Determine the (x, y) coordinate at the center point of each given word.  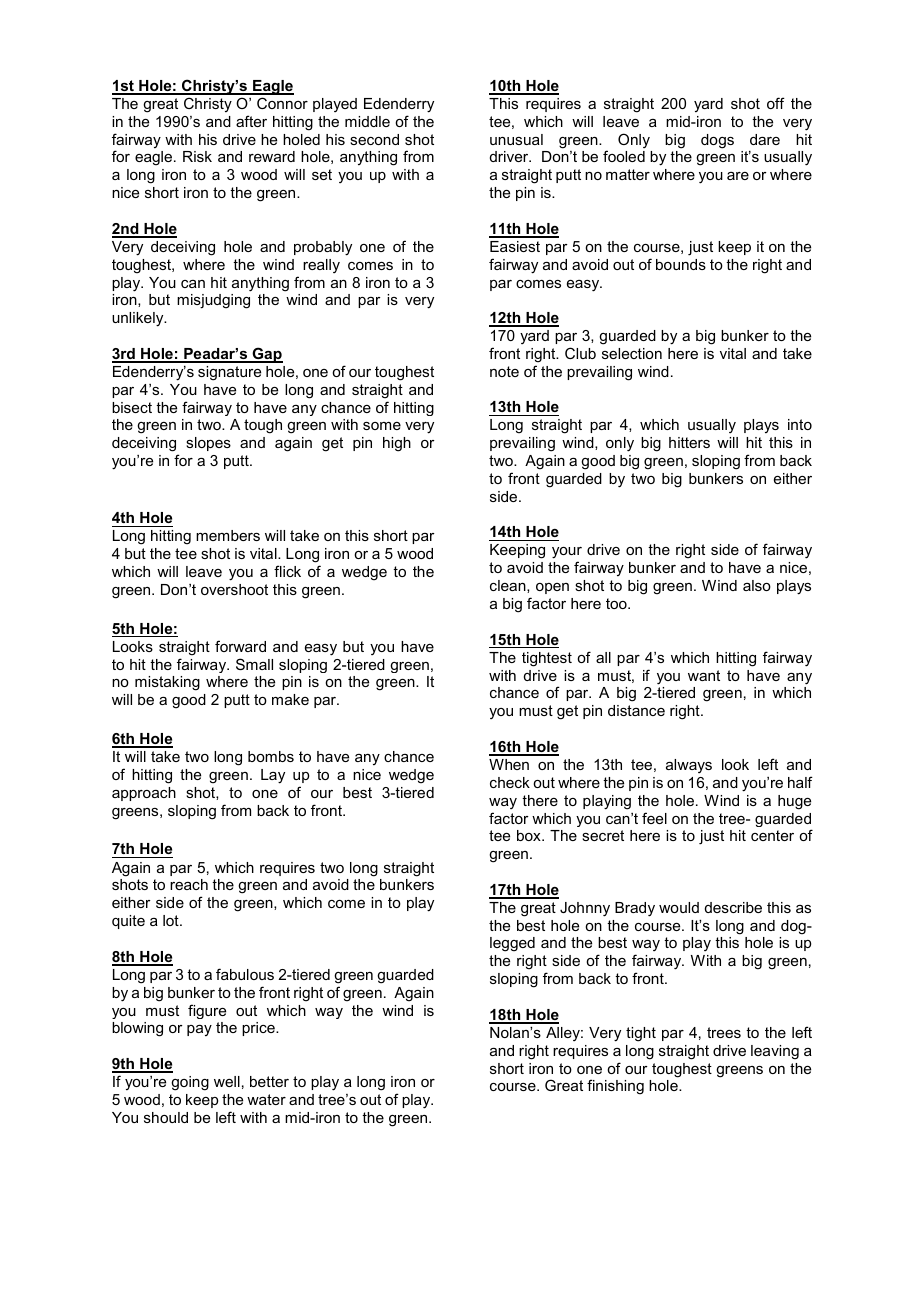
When (509, 764)
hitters (689, 442)
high (397, 444)
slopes (208, 444)
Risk (197, 156)
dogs (717, 141)
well (227, 1081)
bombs (271, 756)
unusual (516, 139)
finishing (615, 1087)
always (689, 766)
